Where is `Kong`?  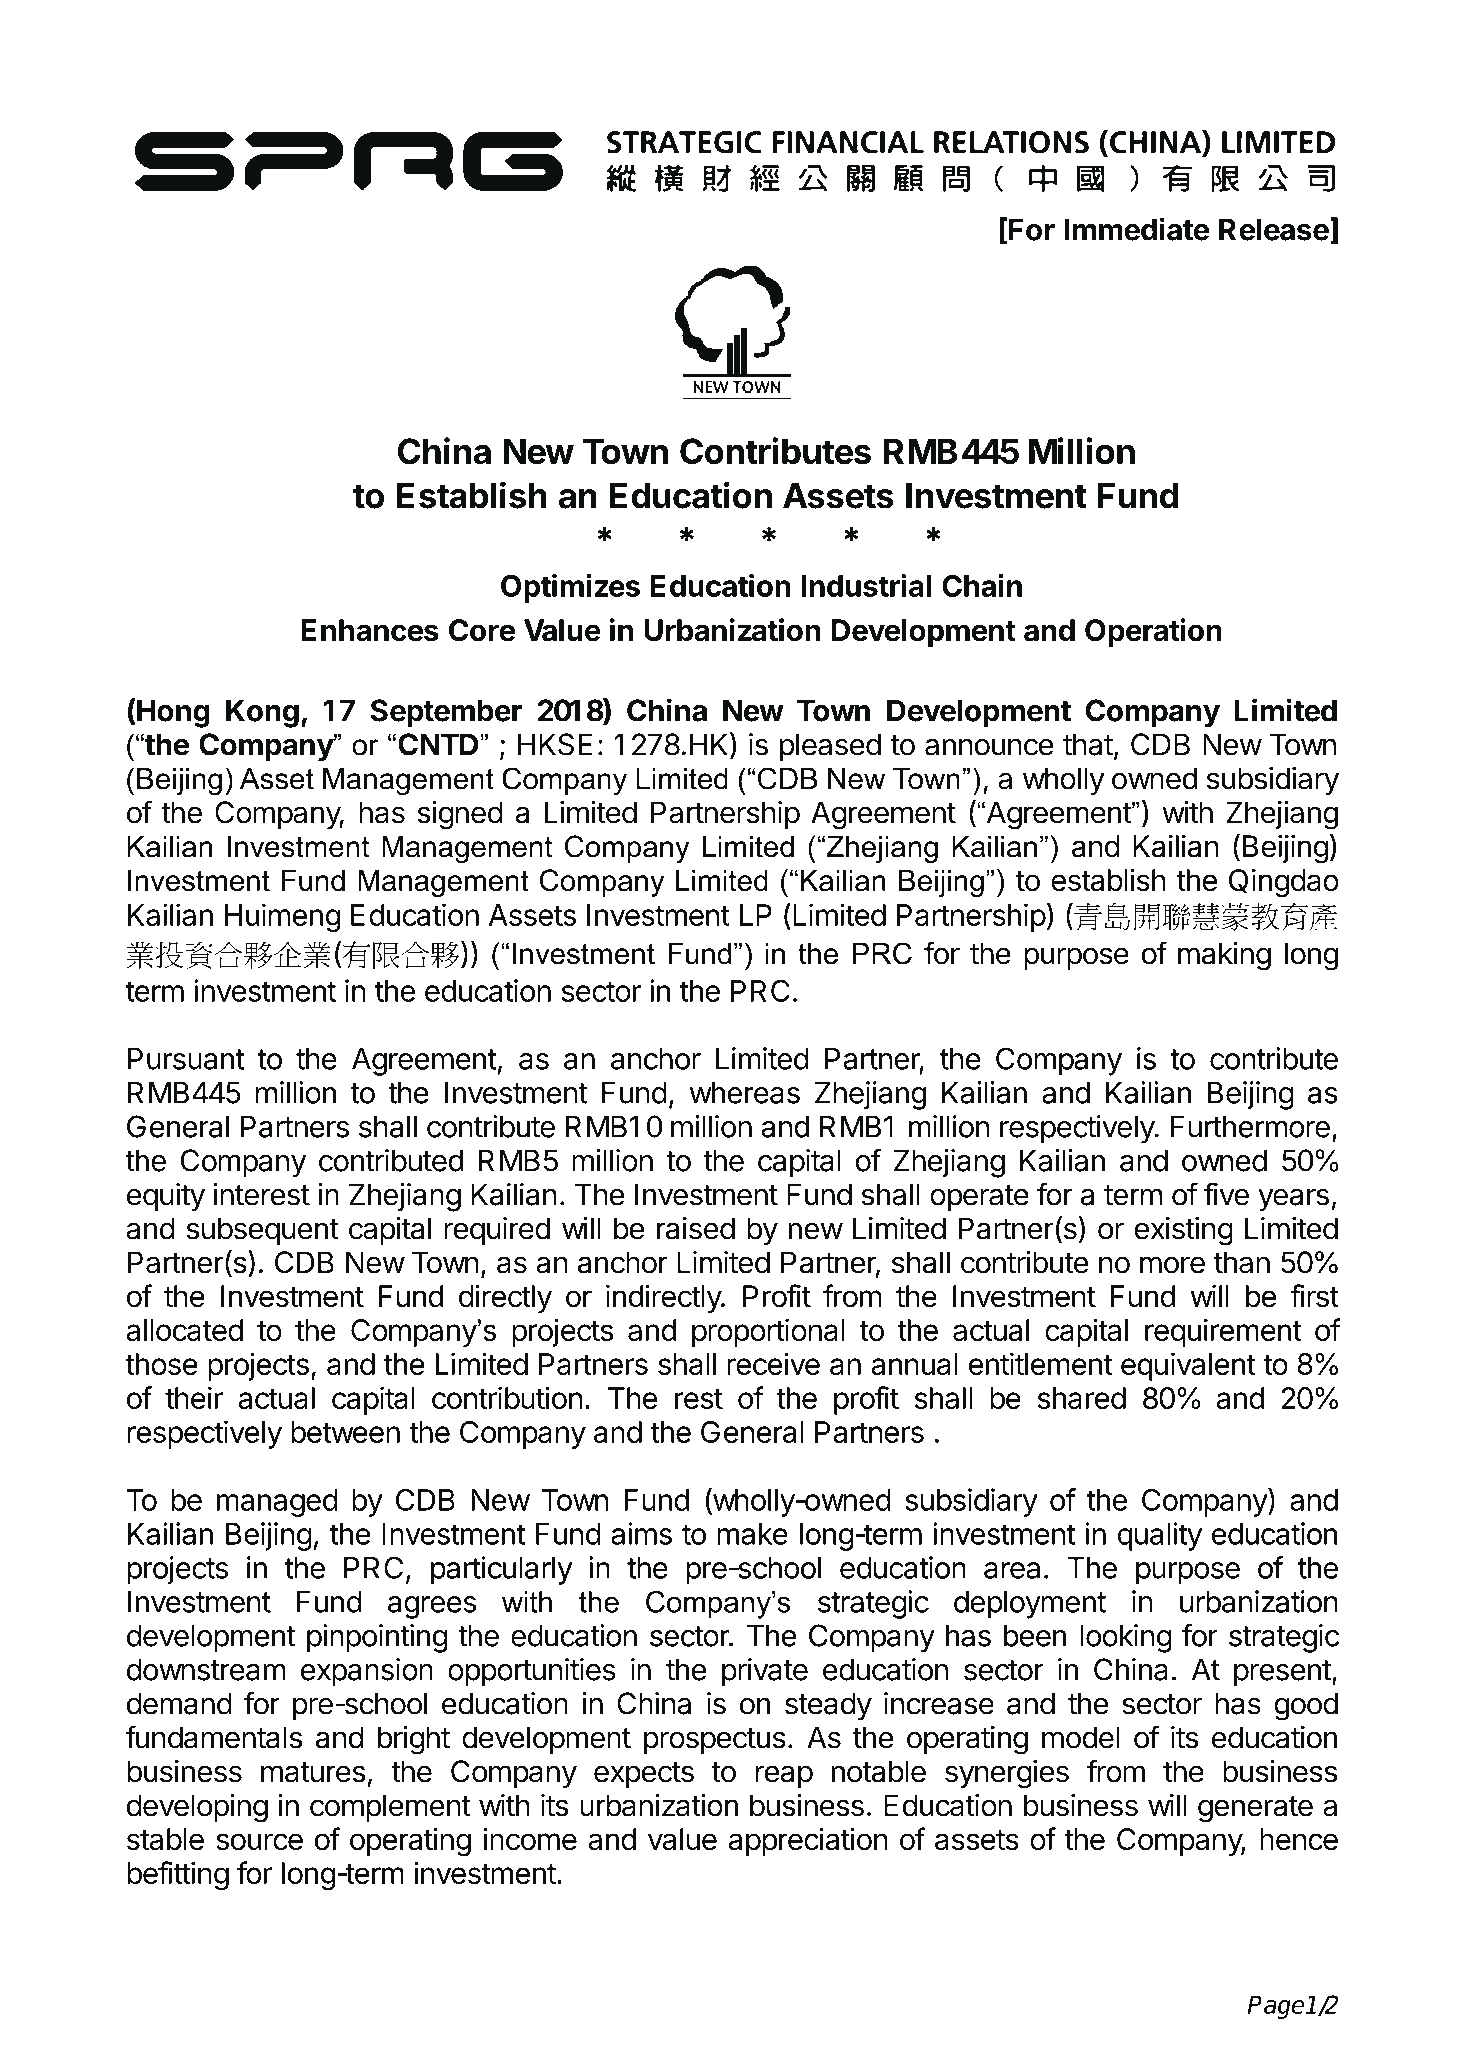
Kong is located at coordinates (262, 713).
